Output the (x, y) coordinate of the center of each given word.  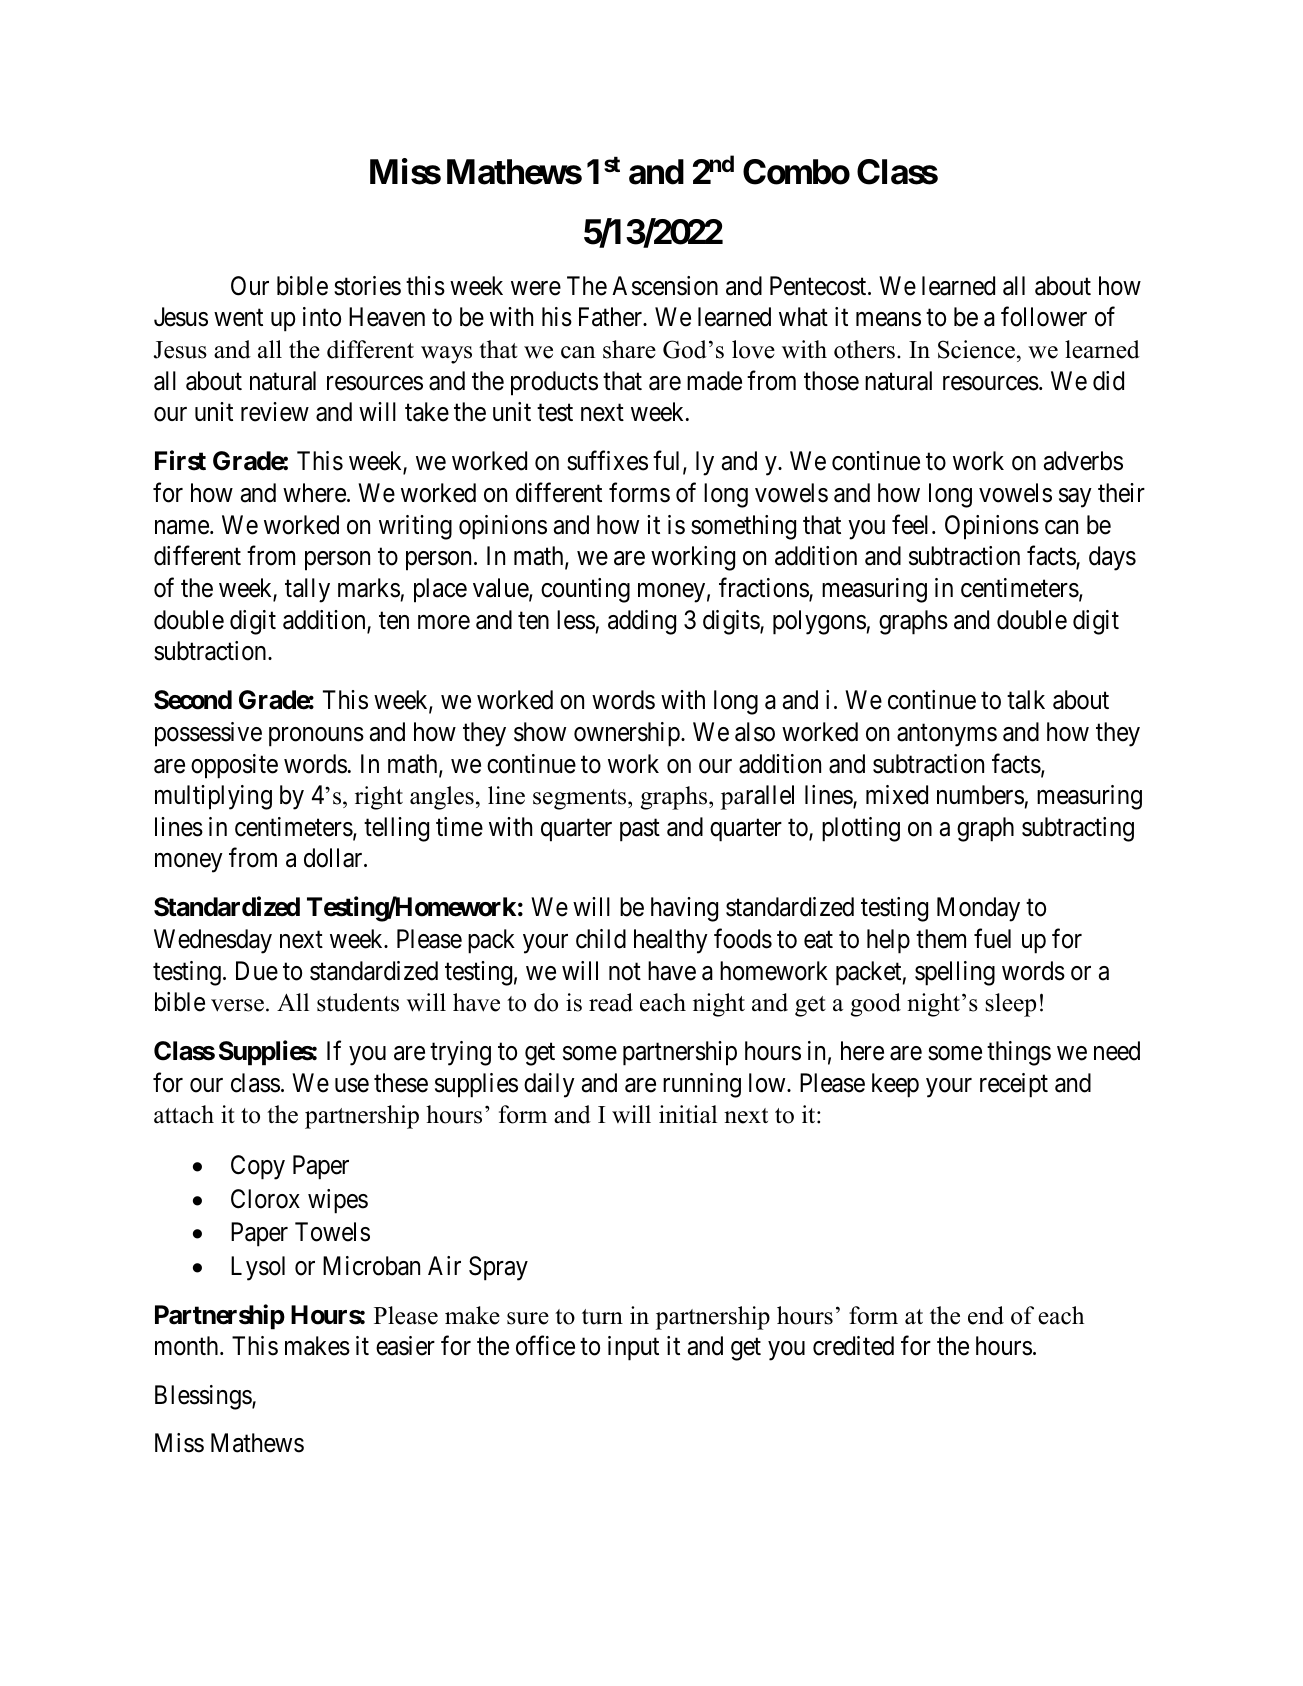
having (684, 909)
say (1075, 498)
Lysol (258, 1268)
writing (415, 527)
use (352, 1085)
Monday (978, 909)
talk (1026, 700)
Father (612, 317)
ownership (628, 734)
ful (668, 462)
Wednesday (213, 941)
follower (1044, 317)
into (322, 317)
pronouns (316, 737)
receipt (1014, 1085)
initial (688, 1114)
